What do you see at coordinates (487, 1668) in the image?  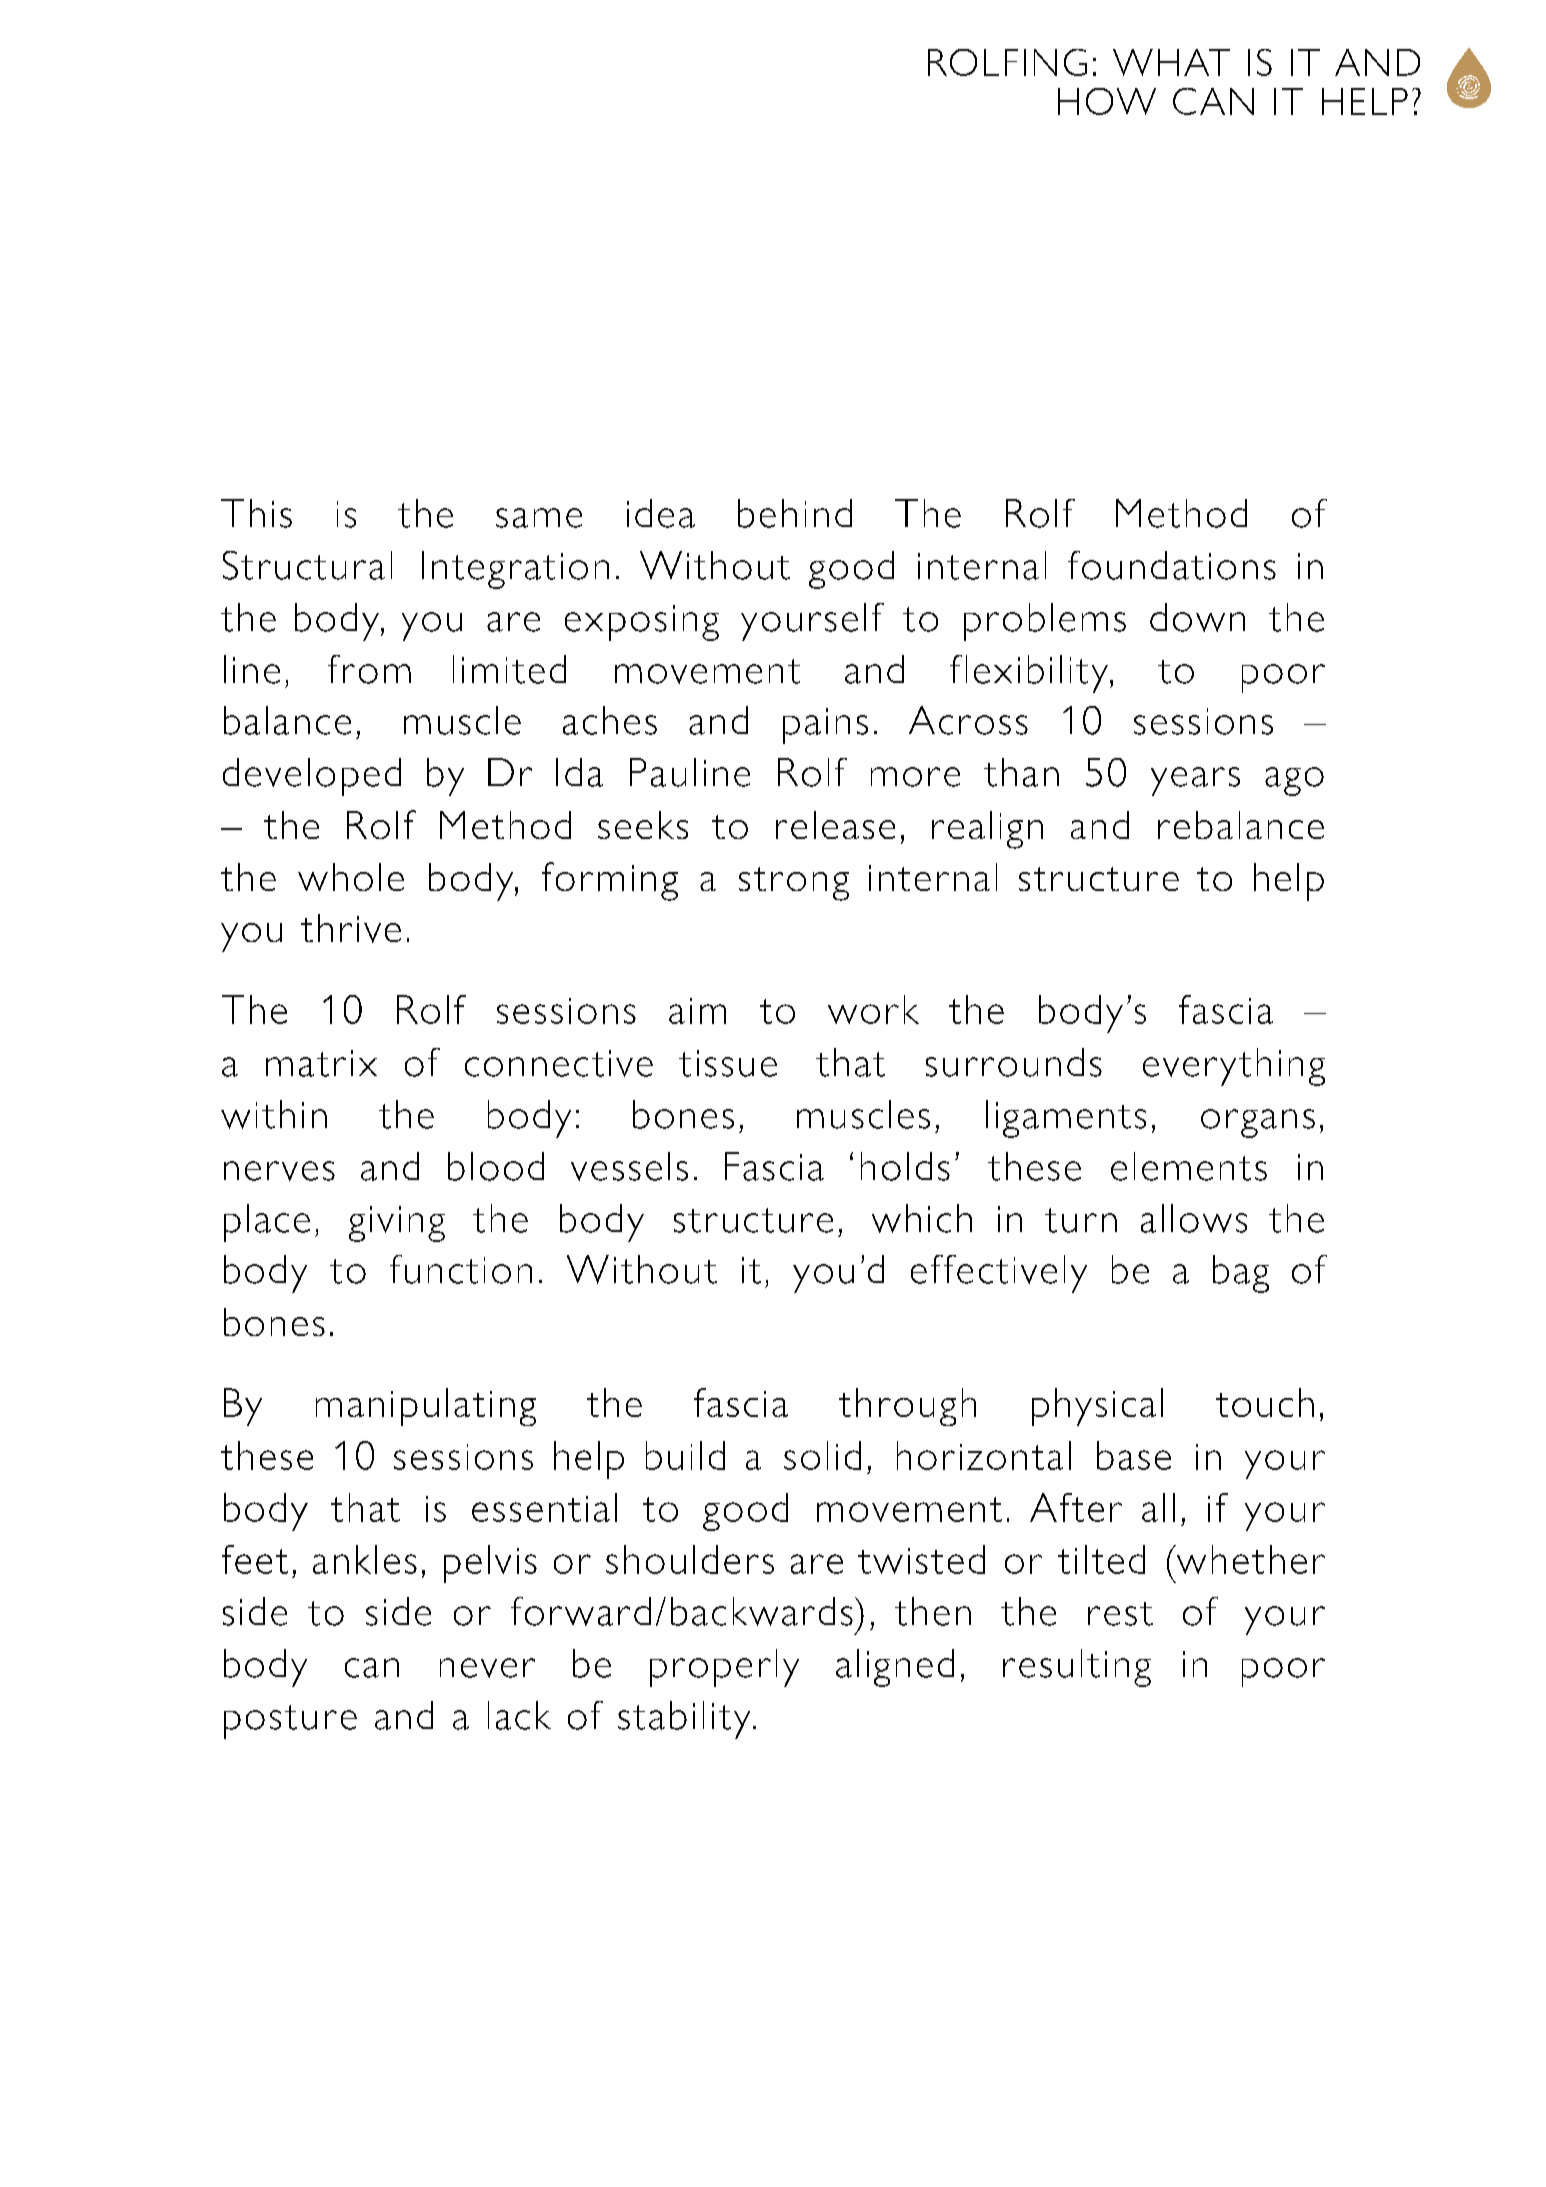 I see `never` at bounding box center [487, 1668].
